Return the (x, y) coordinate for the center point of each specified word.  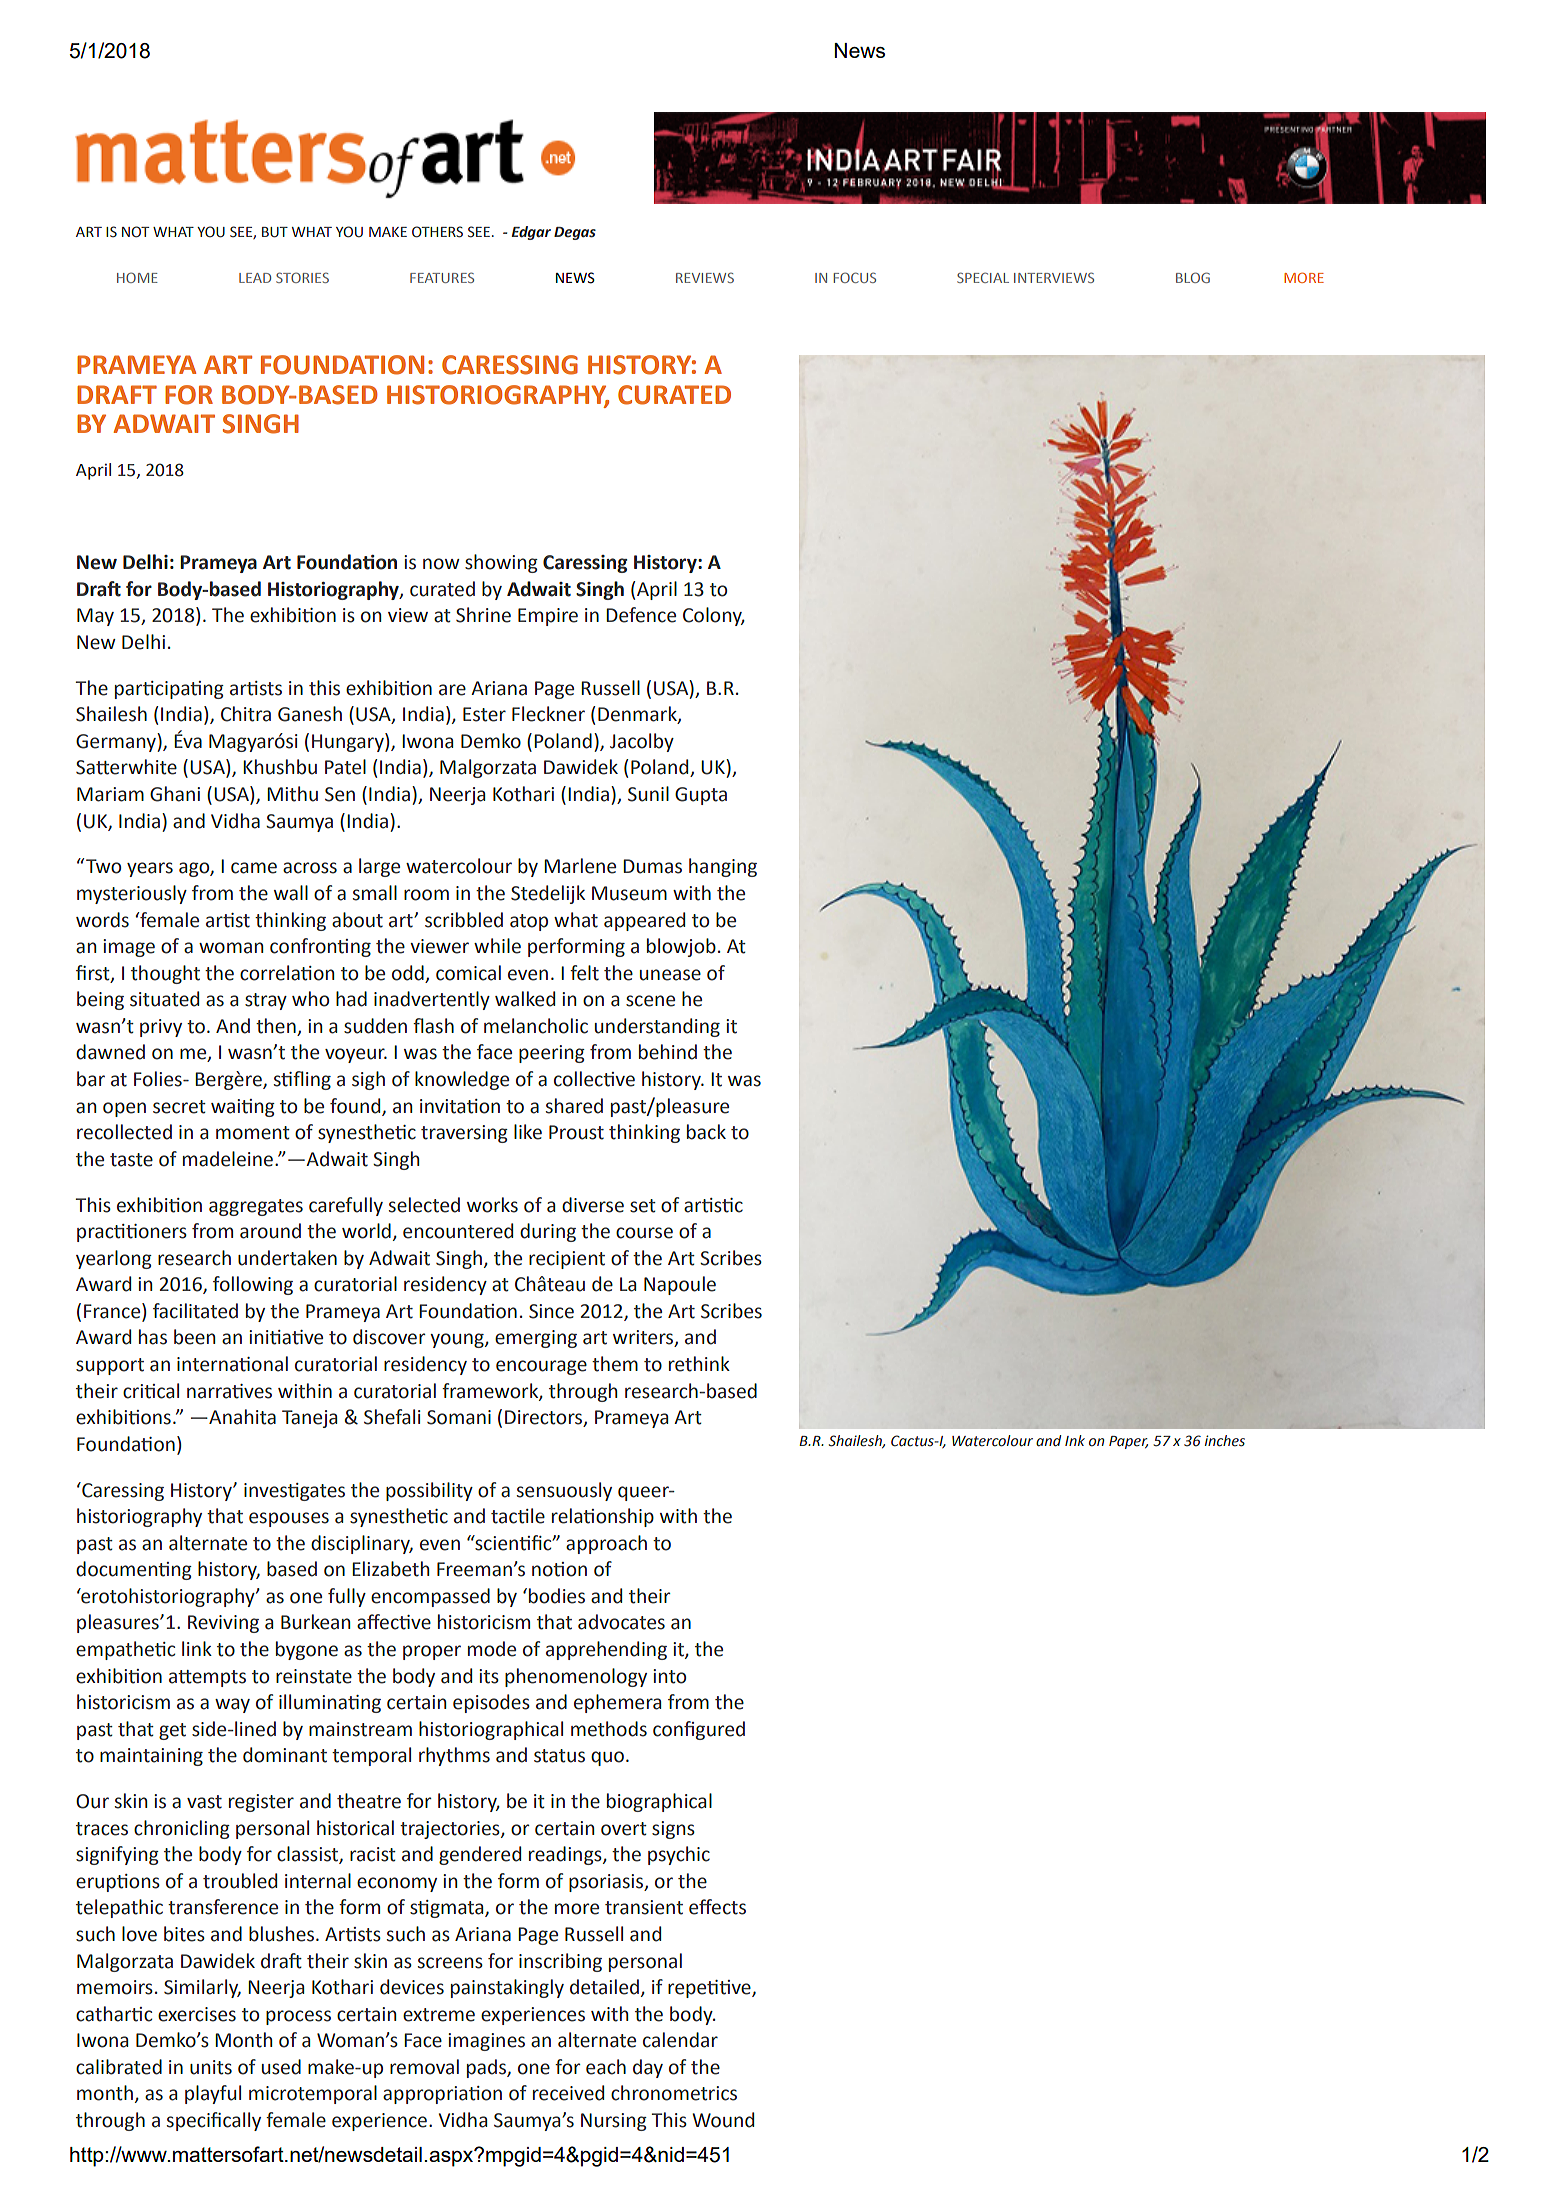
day (648, 2068)
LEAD (255, 278)
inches (1225, 1441)
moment (253, 1133)
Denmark (638, 715)
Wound (723, 2120)
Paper (1128, 1442)
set (643, 1206)
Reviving (223, 1624)
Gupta (701, 796)
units (211, 2067)
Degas (575, 233)
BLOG (1193, 277)
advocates (621, 1622)
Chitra (246, 714)
